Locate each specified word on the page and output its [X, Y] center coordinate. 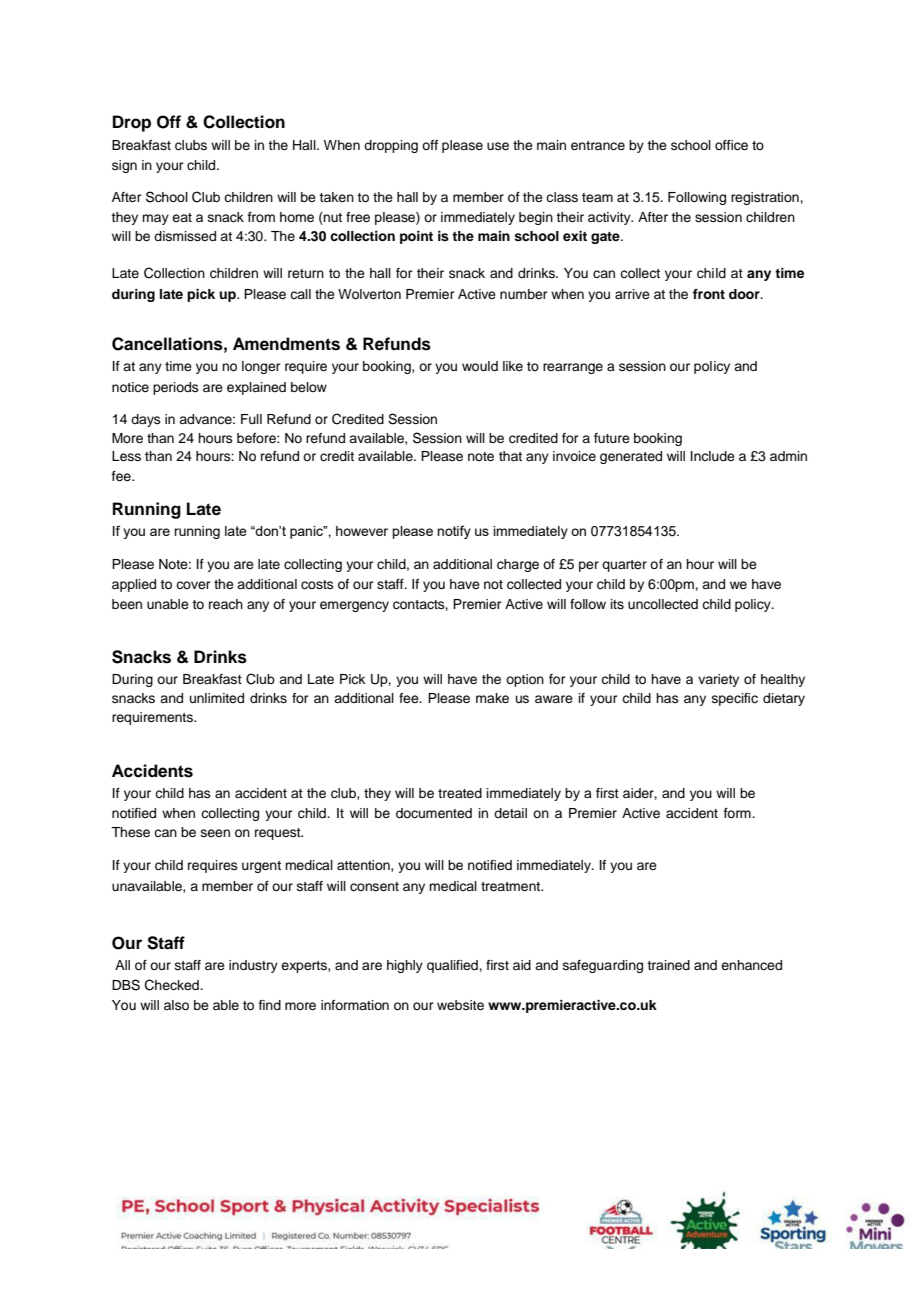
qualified [453, 966]
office [731, 145]
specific [735, 699]
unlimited [217, 698]
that [510, 456]
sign [124, 166]
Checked [173, 985]
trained [668, 965]
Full [251, 419]
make [492, 698]
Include [713, 456]
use [498, 146]
